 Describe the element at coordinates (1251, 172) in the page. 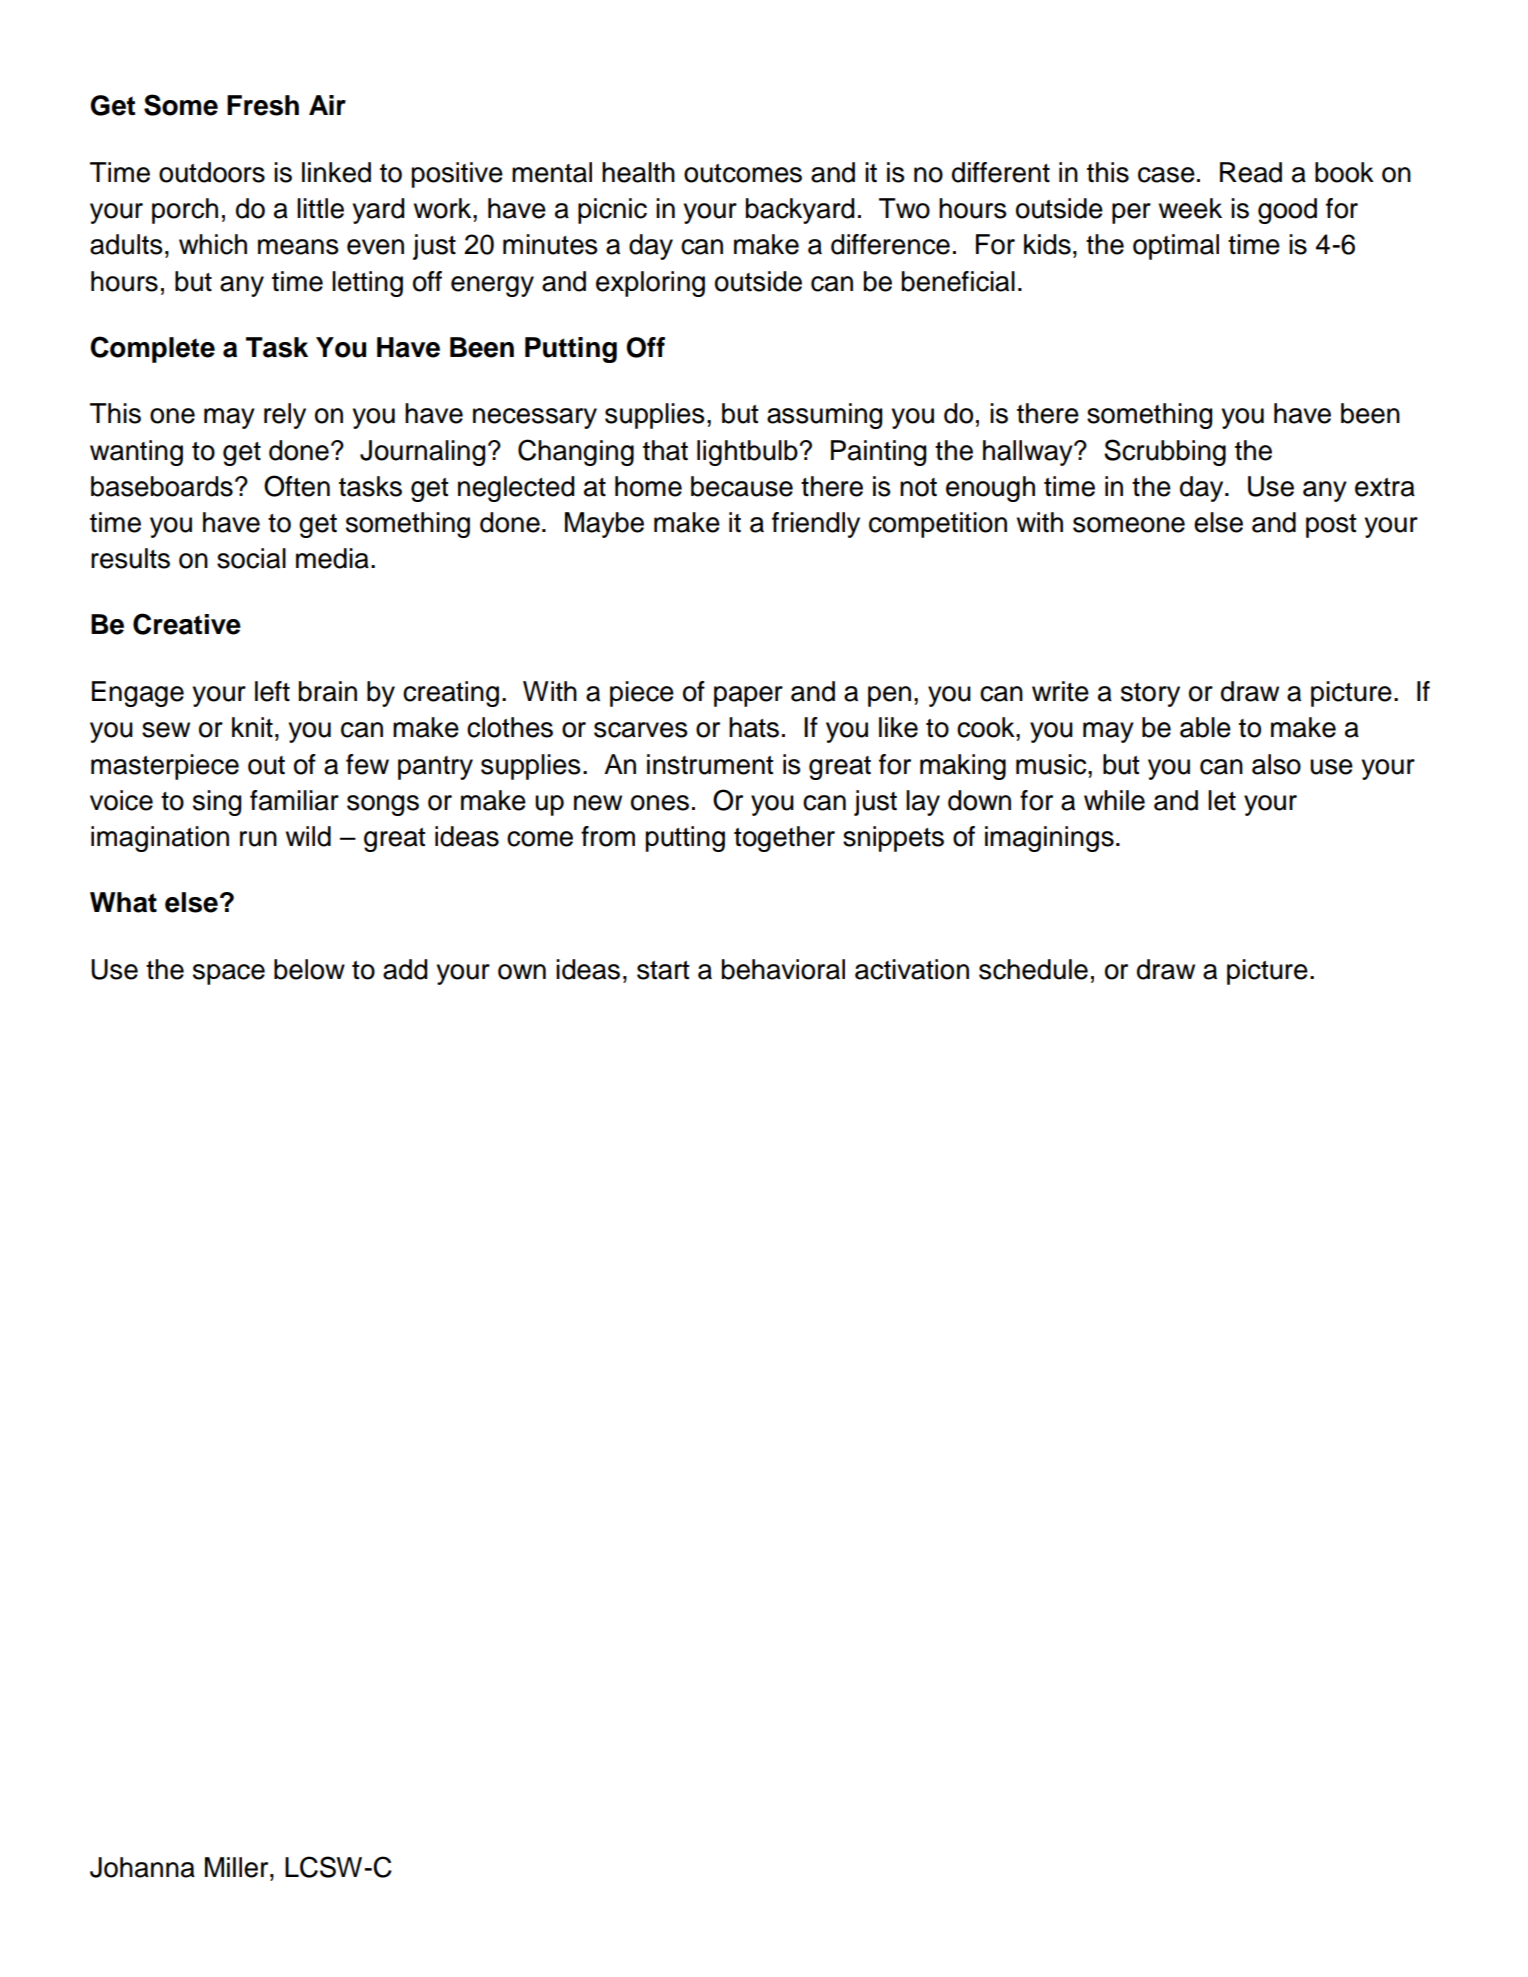

I see `Read` at that location.
